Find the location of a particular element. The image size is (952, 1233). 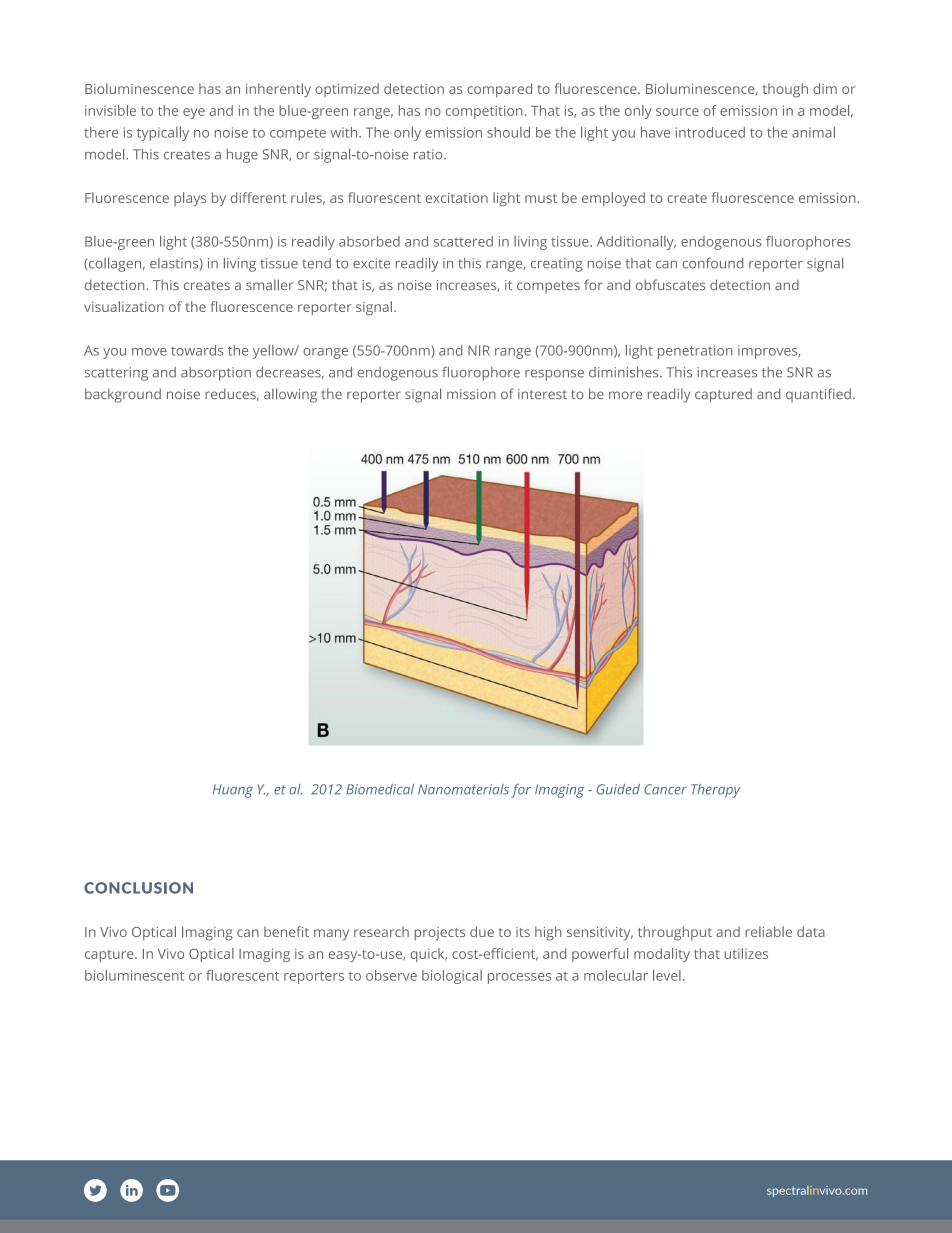

competition is located at coordinates (484, 112).
